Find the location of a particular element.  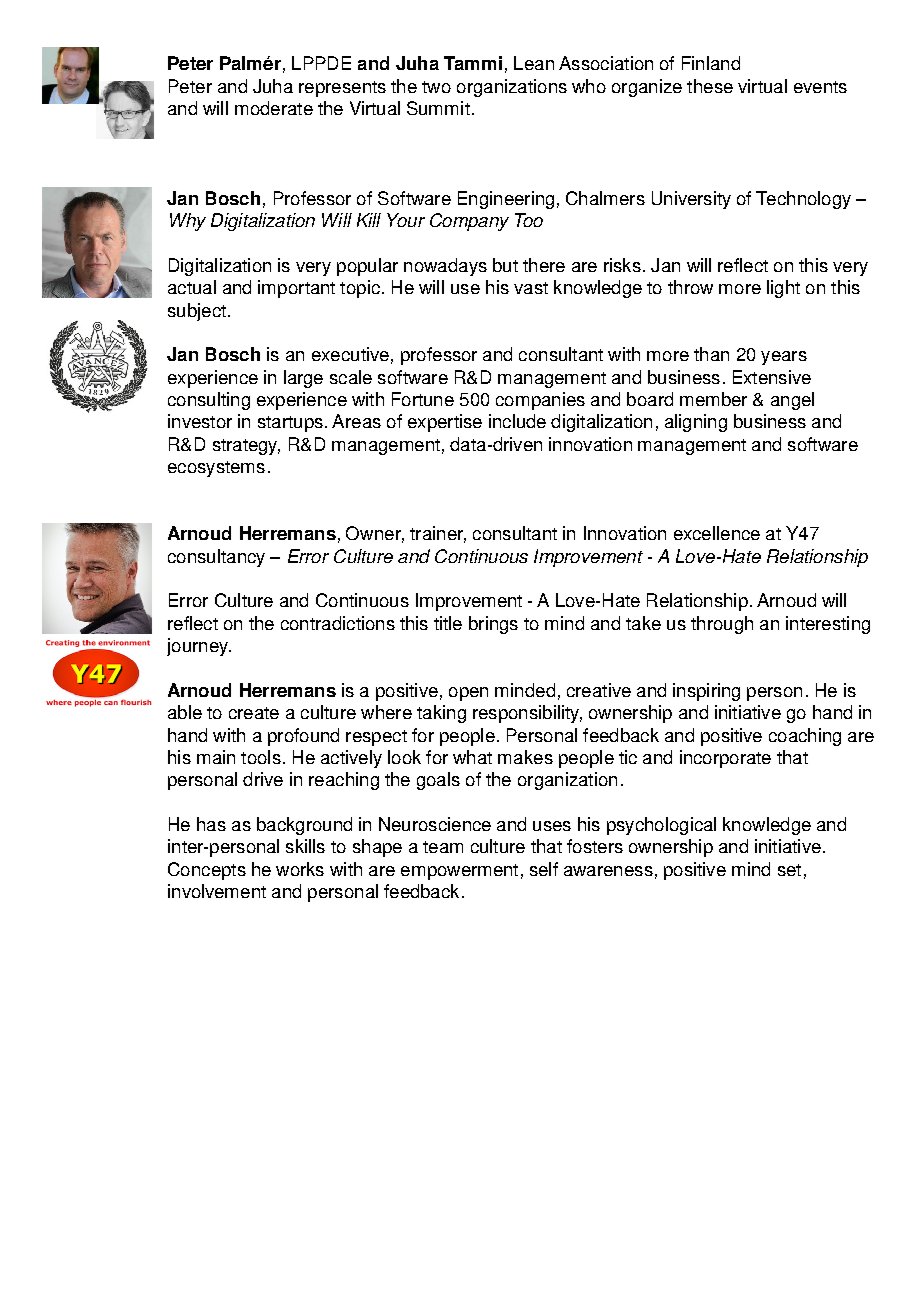

large is located at coordinates (303, 379).
